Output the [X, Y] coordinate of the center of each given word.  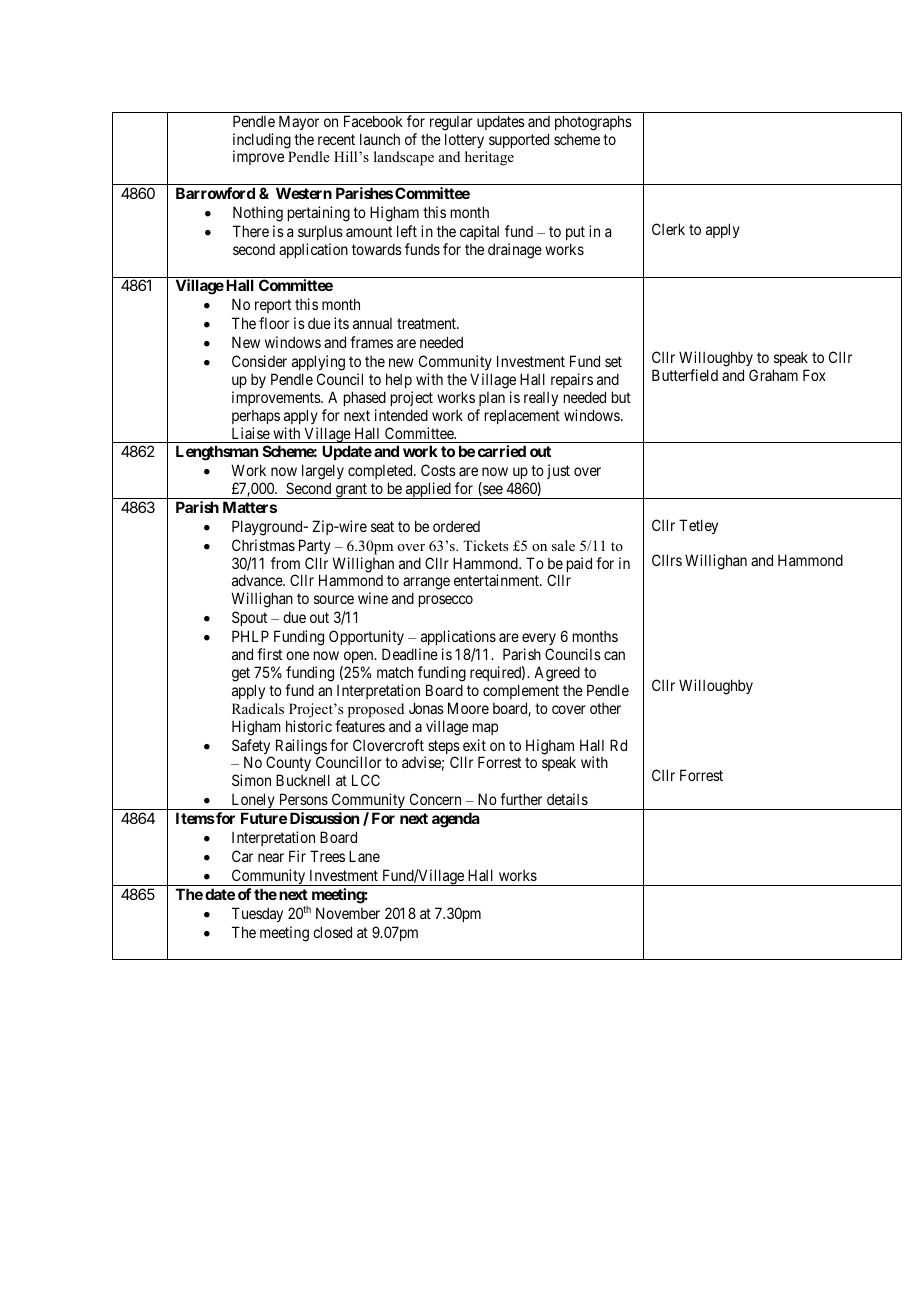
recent [336, 139]
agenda [456, 820]
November [348, 913]
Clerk [668, 229]
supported [519, 140]
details [567, 799]
